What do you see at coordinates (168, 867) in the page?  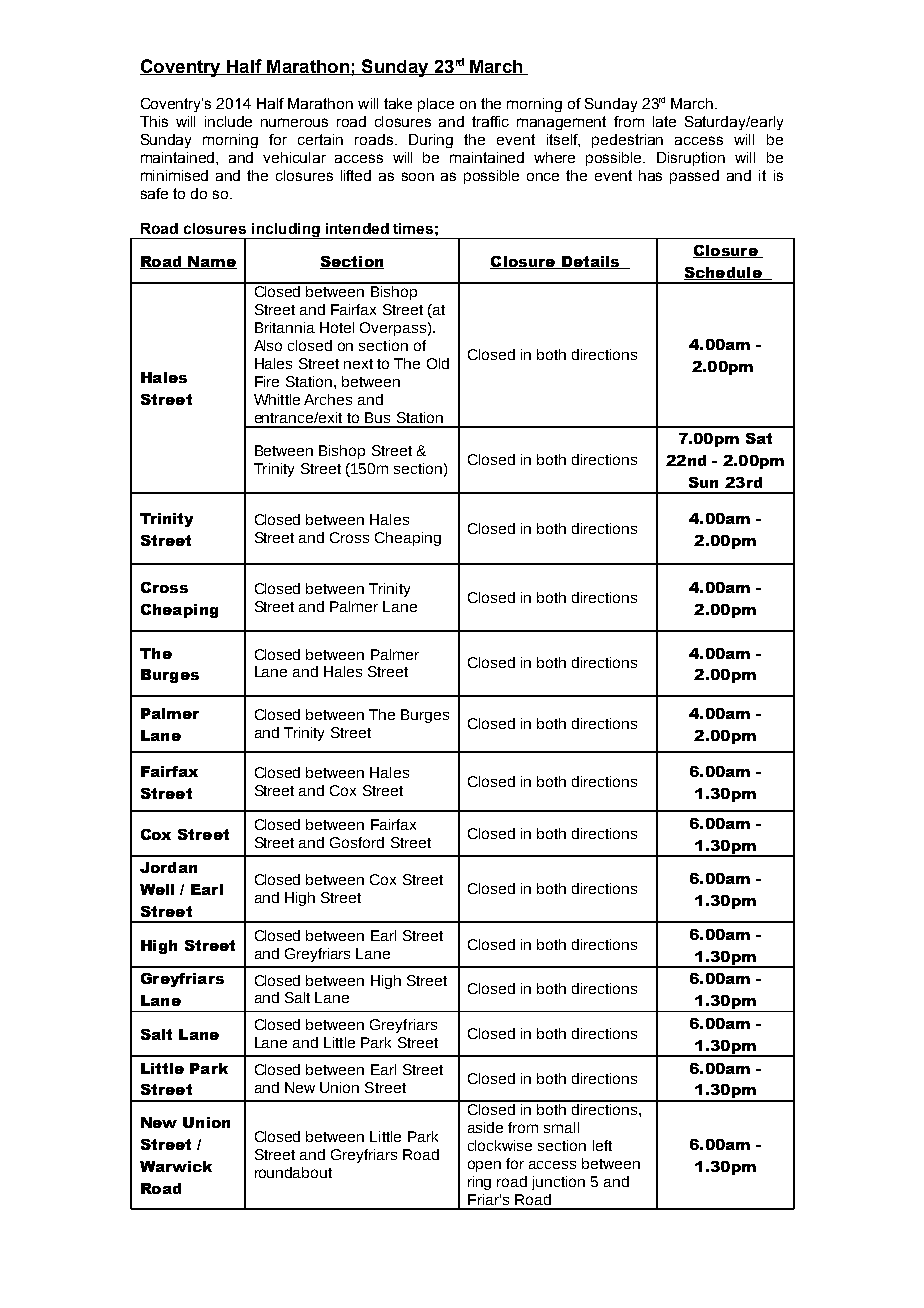 I see `Jordan` at bounding box center [168, 867].
